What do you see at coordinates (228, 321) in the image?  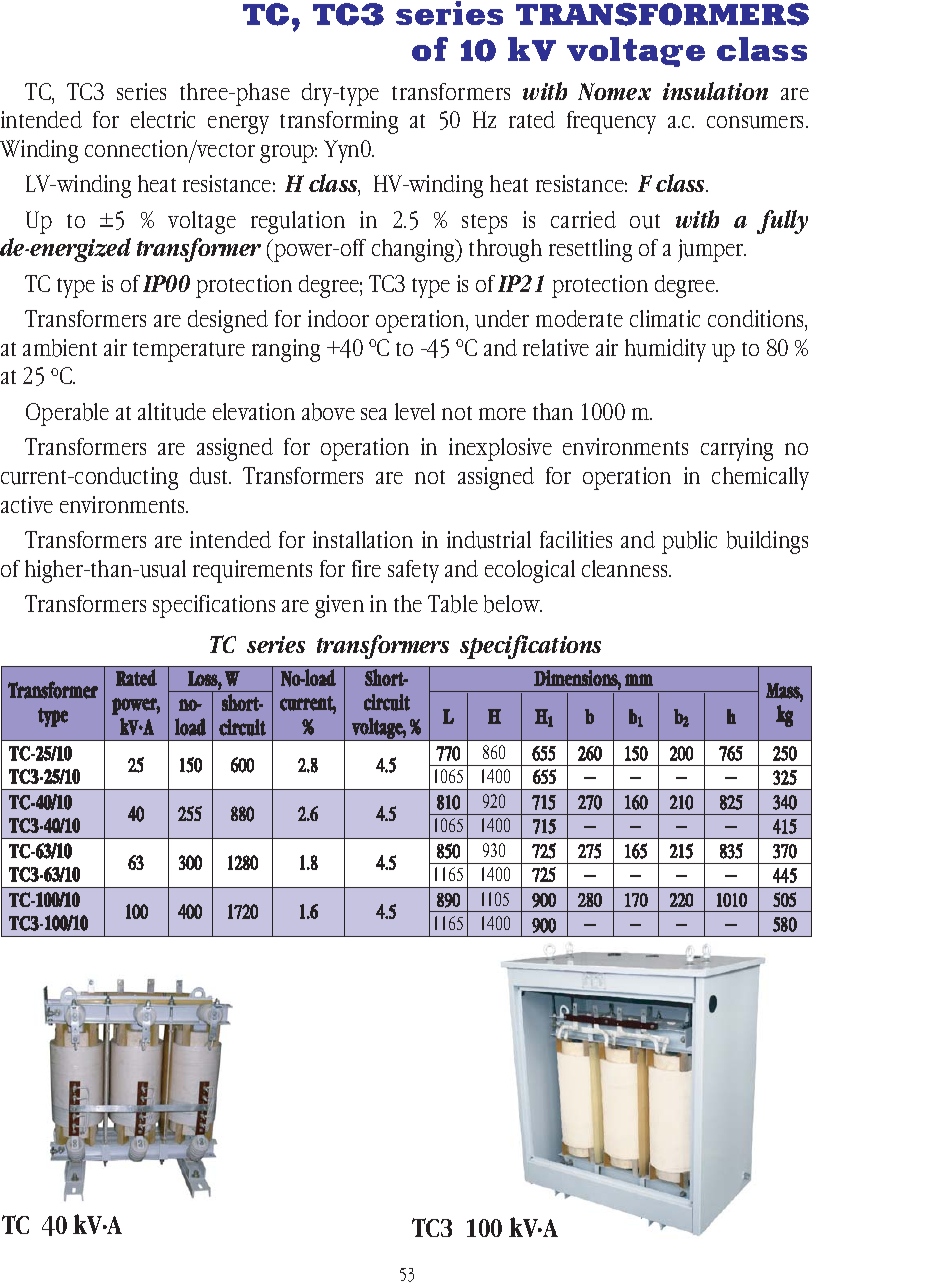 I see `designed` at bounding box center [228, 321].
